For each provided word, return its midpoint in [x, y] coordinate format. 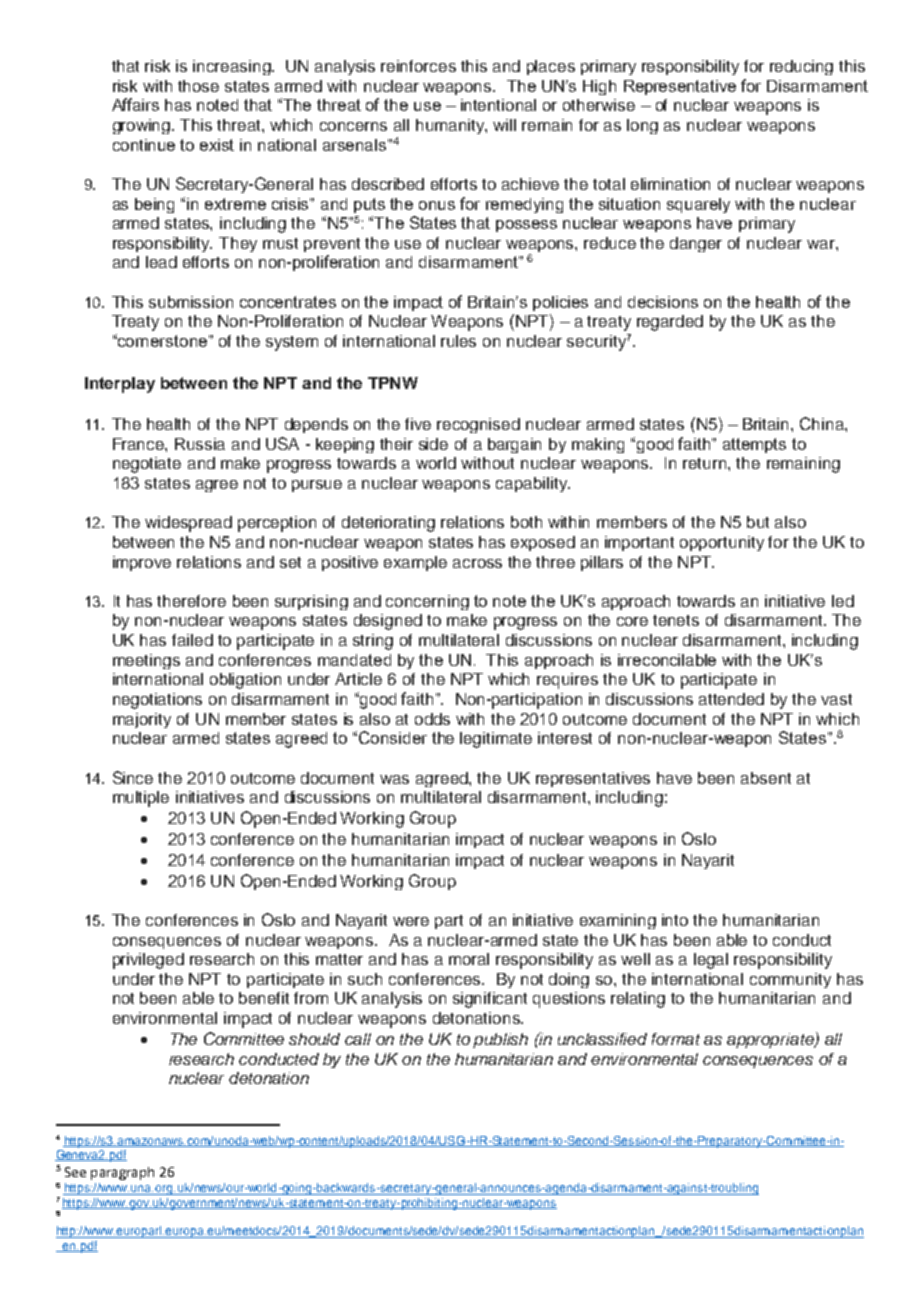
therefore [191, 601]
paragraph [122, 1173]
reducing [801, 67]
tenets [676, 620]
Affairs [135, 104]
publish [500, 1040]
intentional [498, 105]
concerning [427, 602]
